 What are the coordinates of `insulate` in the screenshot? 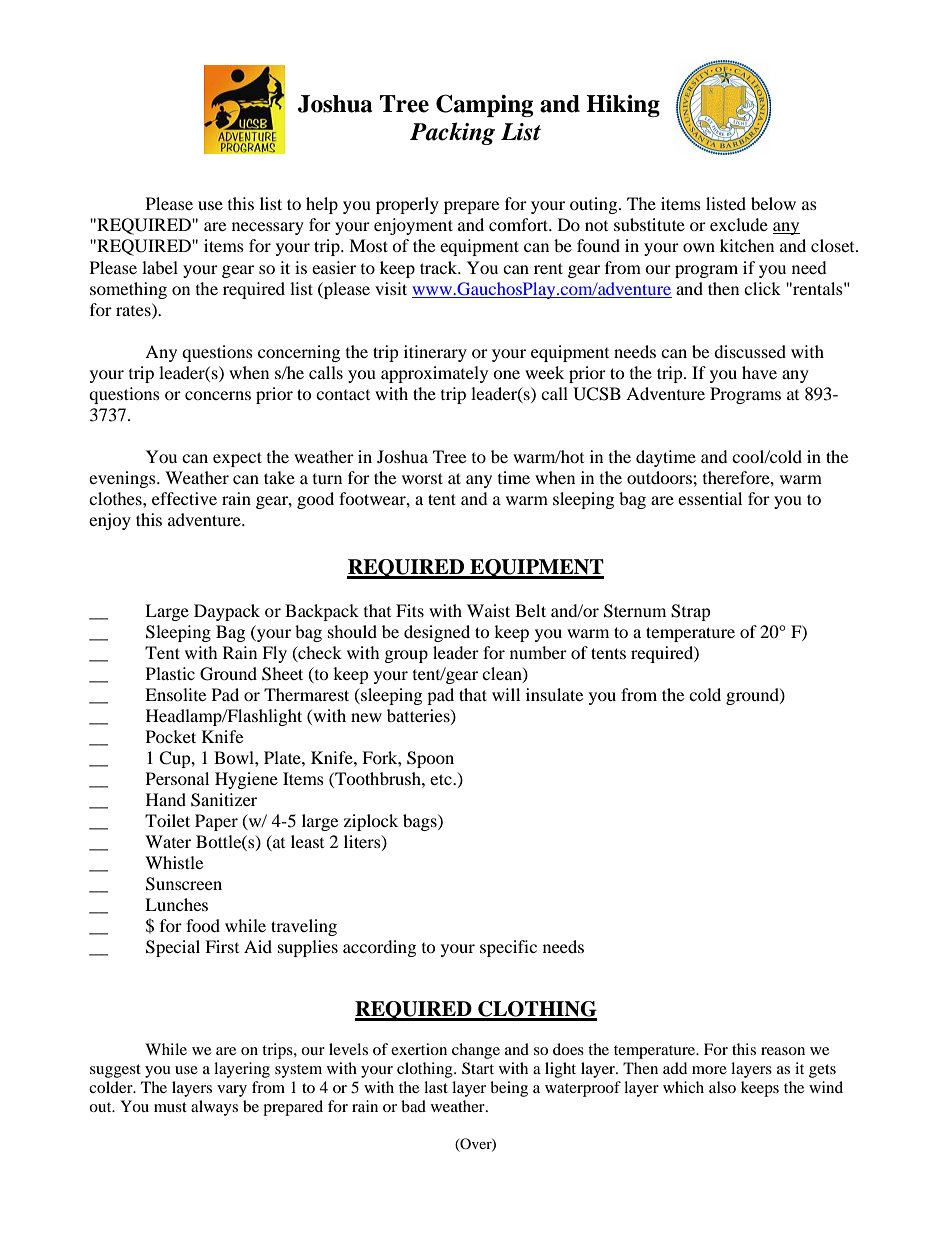 It's located at (554, 694).
